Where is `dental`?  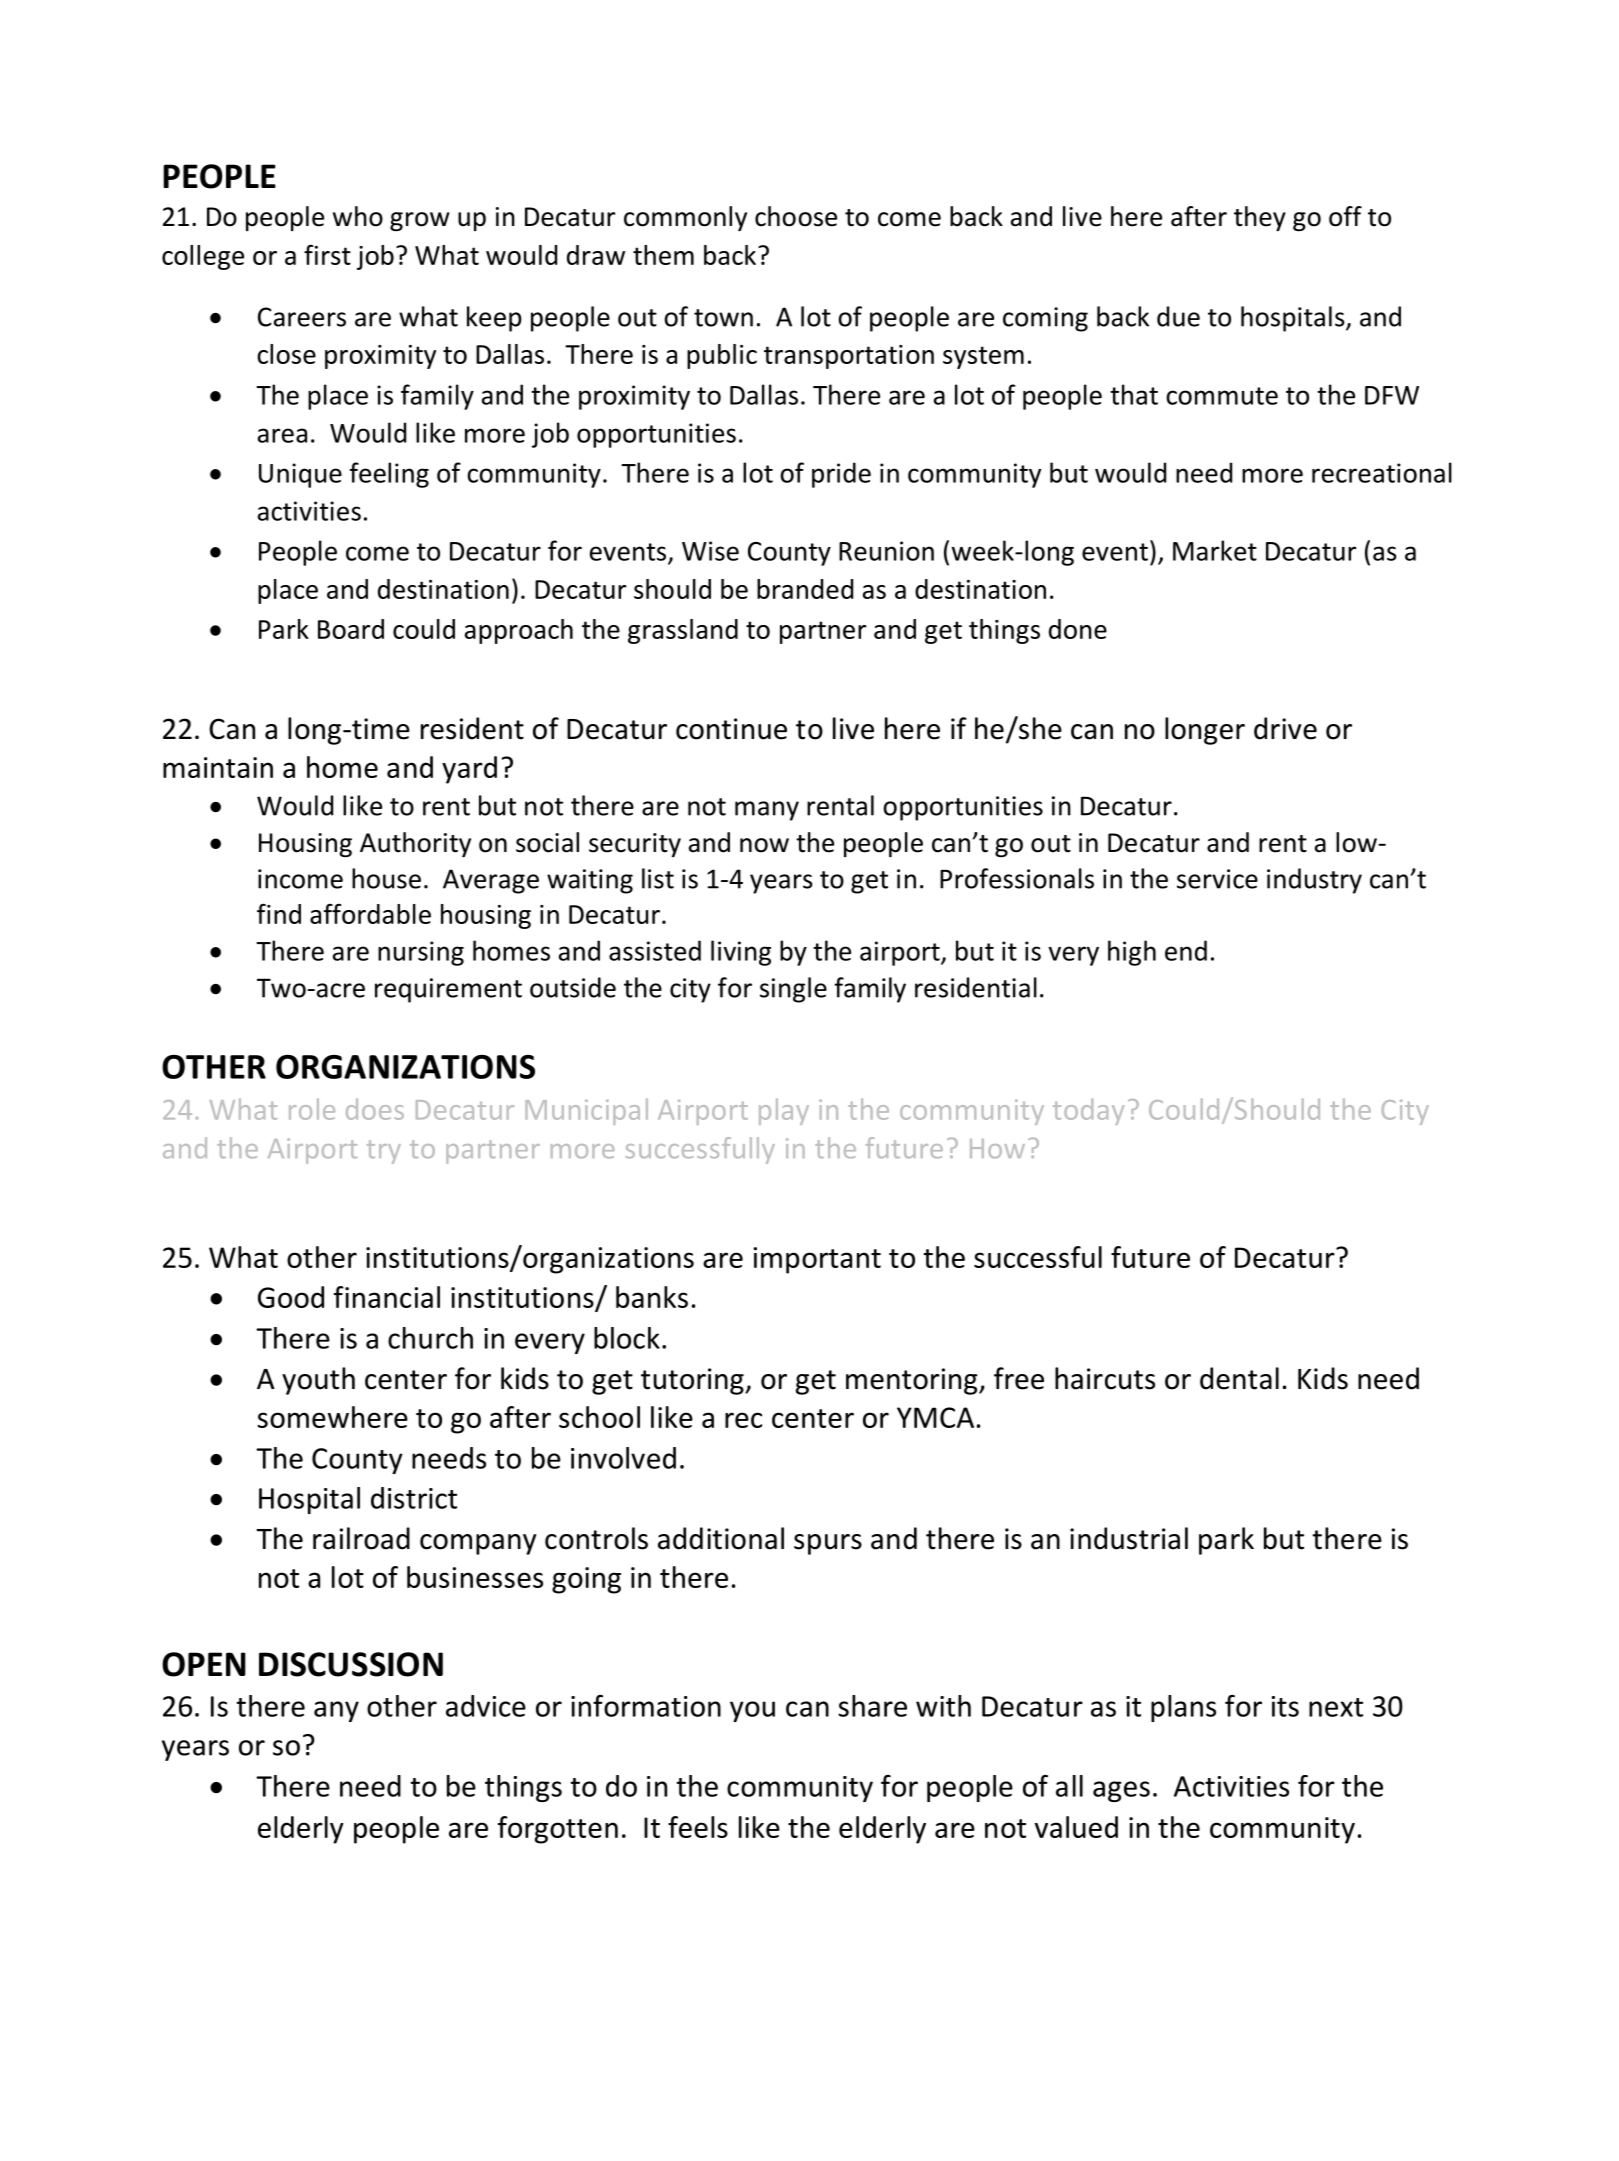
dental is located at coordinates (1239, 1378).
